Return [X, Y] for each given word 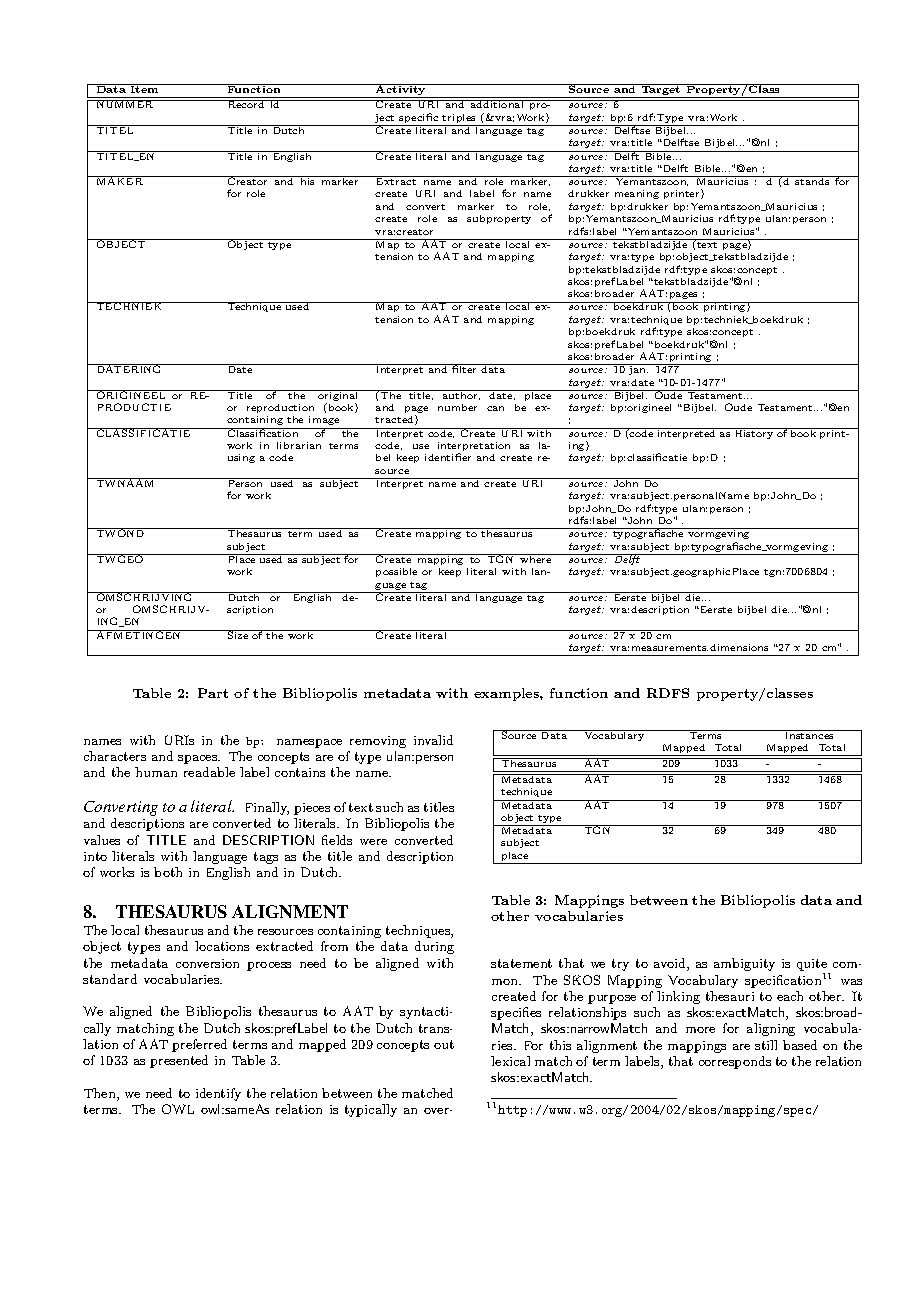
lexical [510, 1061]
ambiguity [744, 964]
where [536, 558]
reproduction [280, 408]
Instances [810, 734]
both [168, 872]
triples [460, 120]
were [373, 842]
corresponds [735, 1062]
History [754, 433]
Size [238, 634]
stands [813, 180]
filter [465, 368]
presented [179, 1061]
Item [145, 88]
